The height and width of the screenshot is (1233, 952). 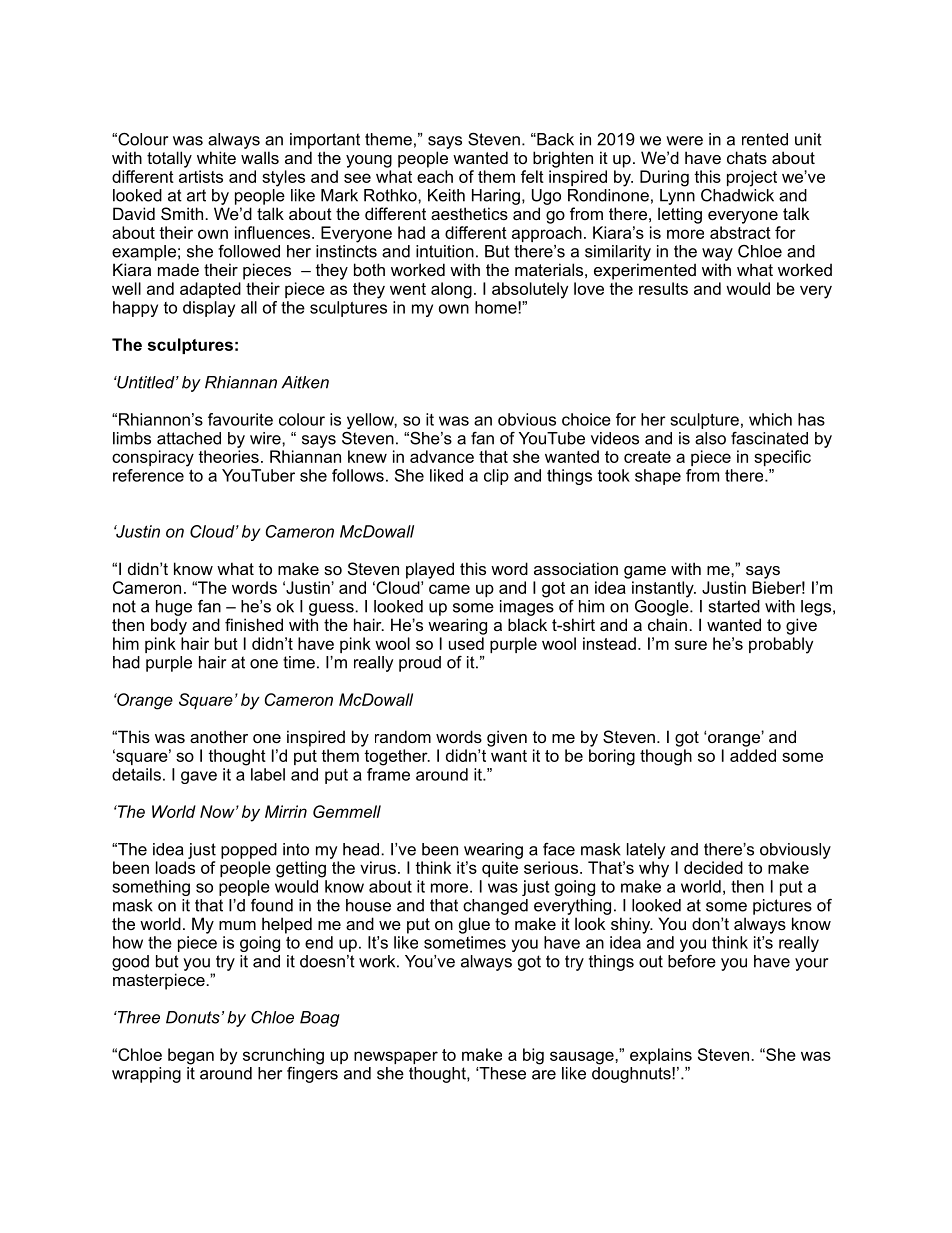 I want to click on explains, so click(x=661, y=1056).
